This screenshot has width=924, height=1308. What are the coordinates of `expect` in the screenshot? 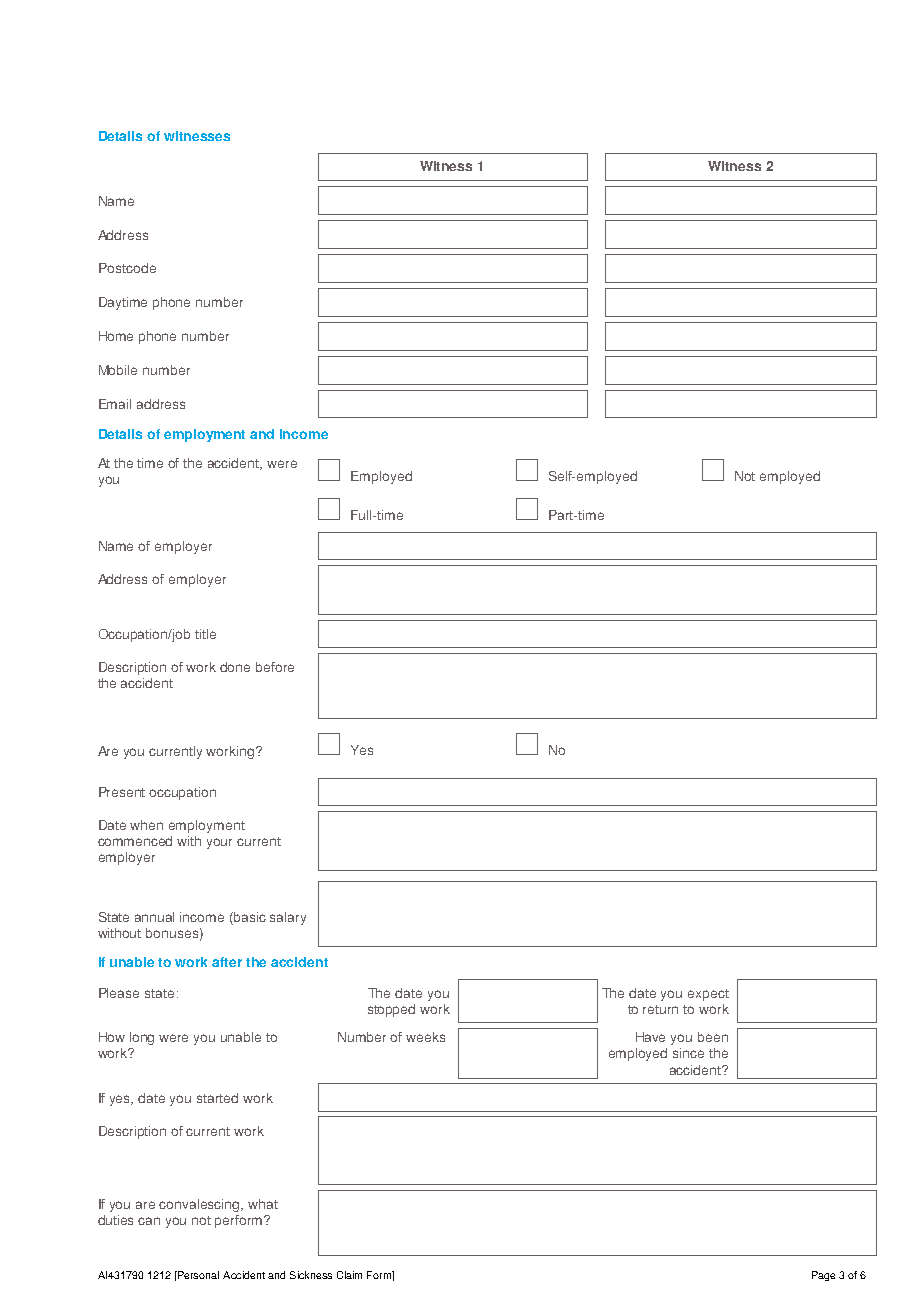 It's located at (708, 995).
